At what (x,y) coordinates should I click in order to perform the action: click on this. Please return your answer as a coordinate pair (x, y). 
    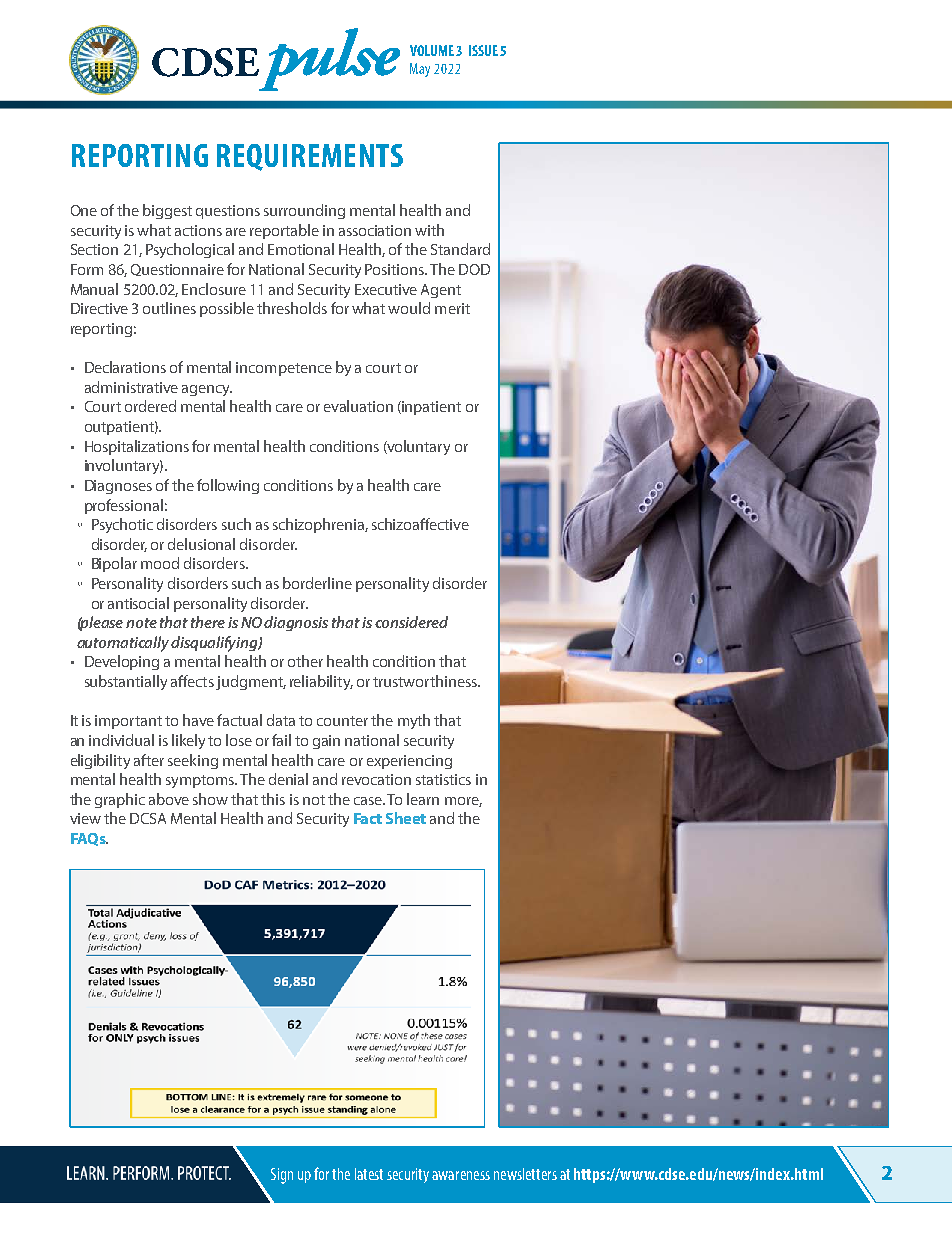
    Looking at the image, I should click on (273, 799).
